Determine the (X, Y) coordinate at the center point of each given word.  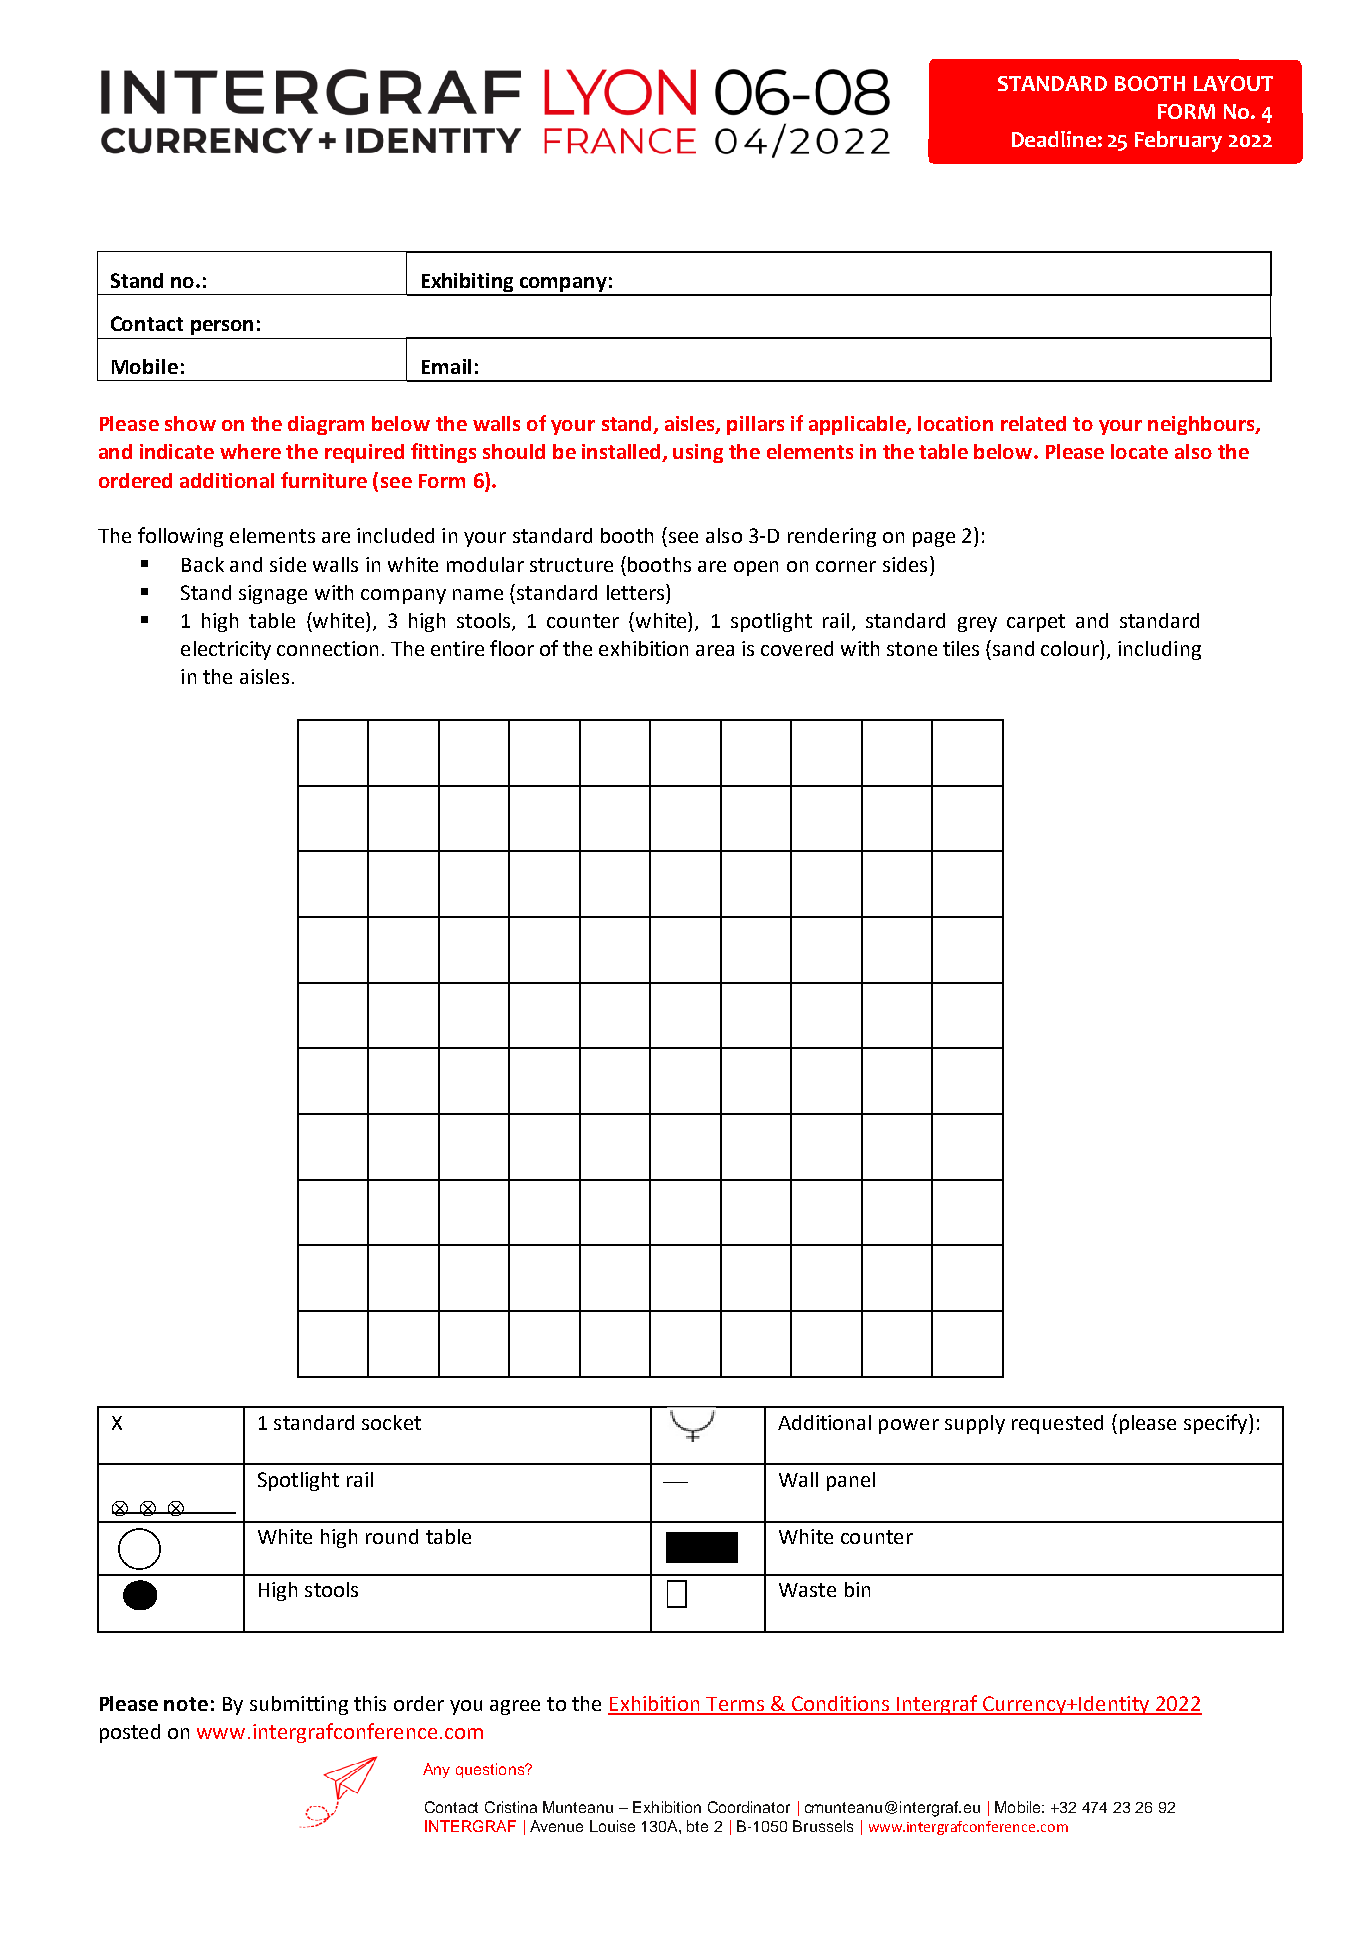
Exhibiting (468, 284)
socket (391, 1422)
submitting (299, 1705)
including (1159, 650)
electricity (226, 650)
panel (851, 1481)
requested (1057, 1424)
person (222, 327)
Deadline (1054, 139)
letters (637, 592)
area (715, 650)
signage (273, 594)
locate (1139, 451)
